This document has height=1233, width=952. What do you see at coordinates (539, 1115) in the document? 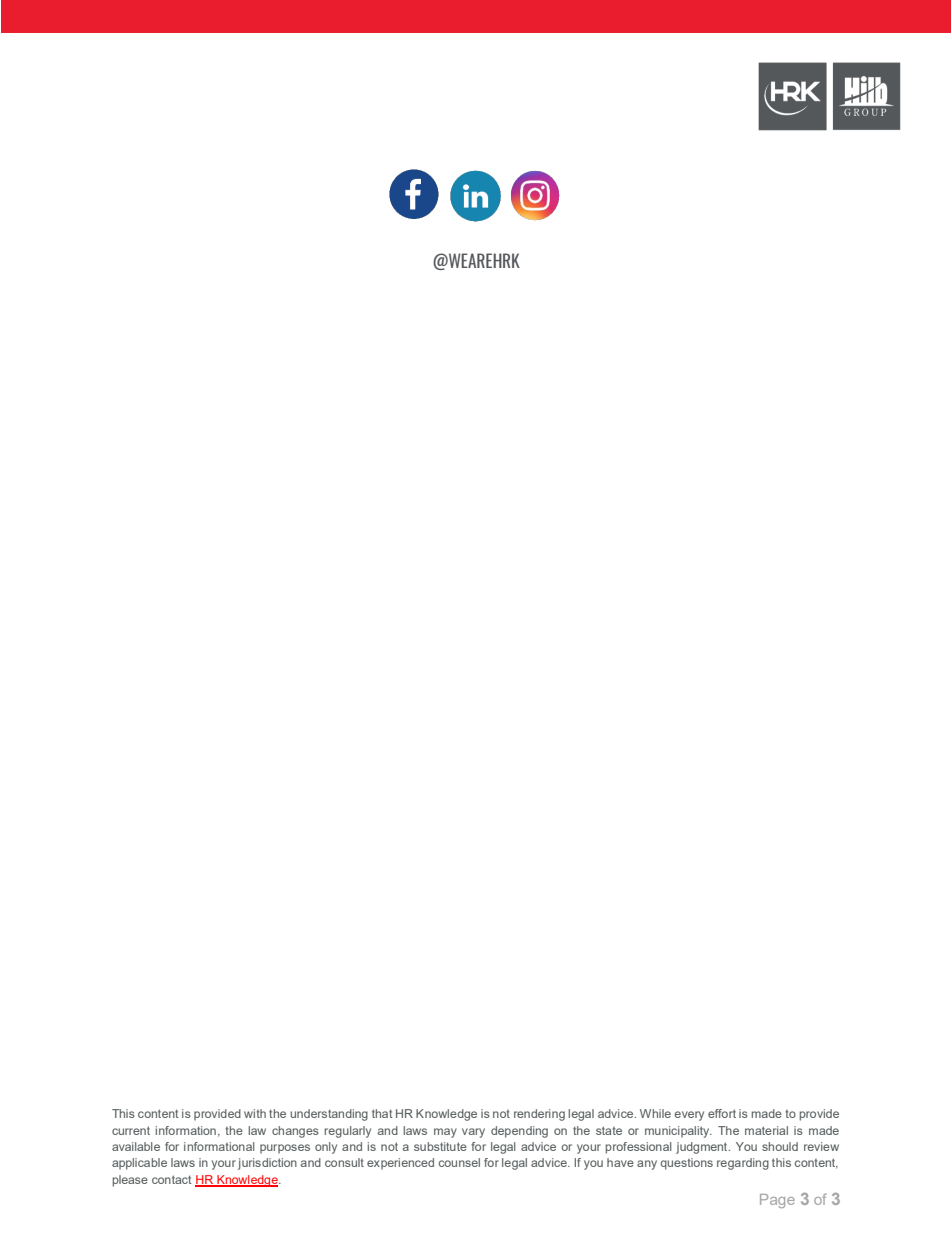
I see `rendering` at bounding box center [539, 1115].
